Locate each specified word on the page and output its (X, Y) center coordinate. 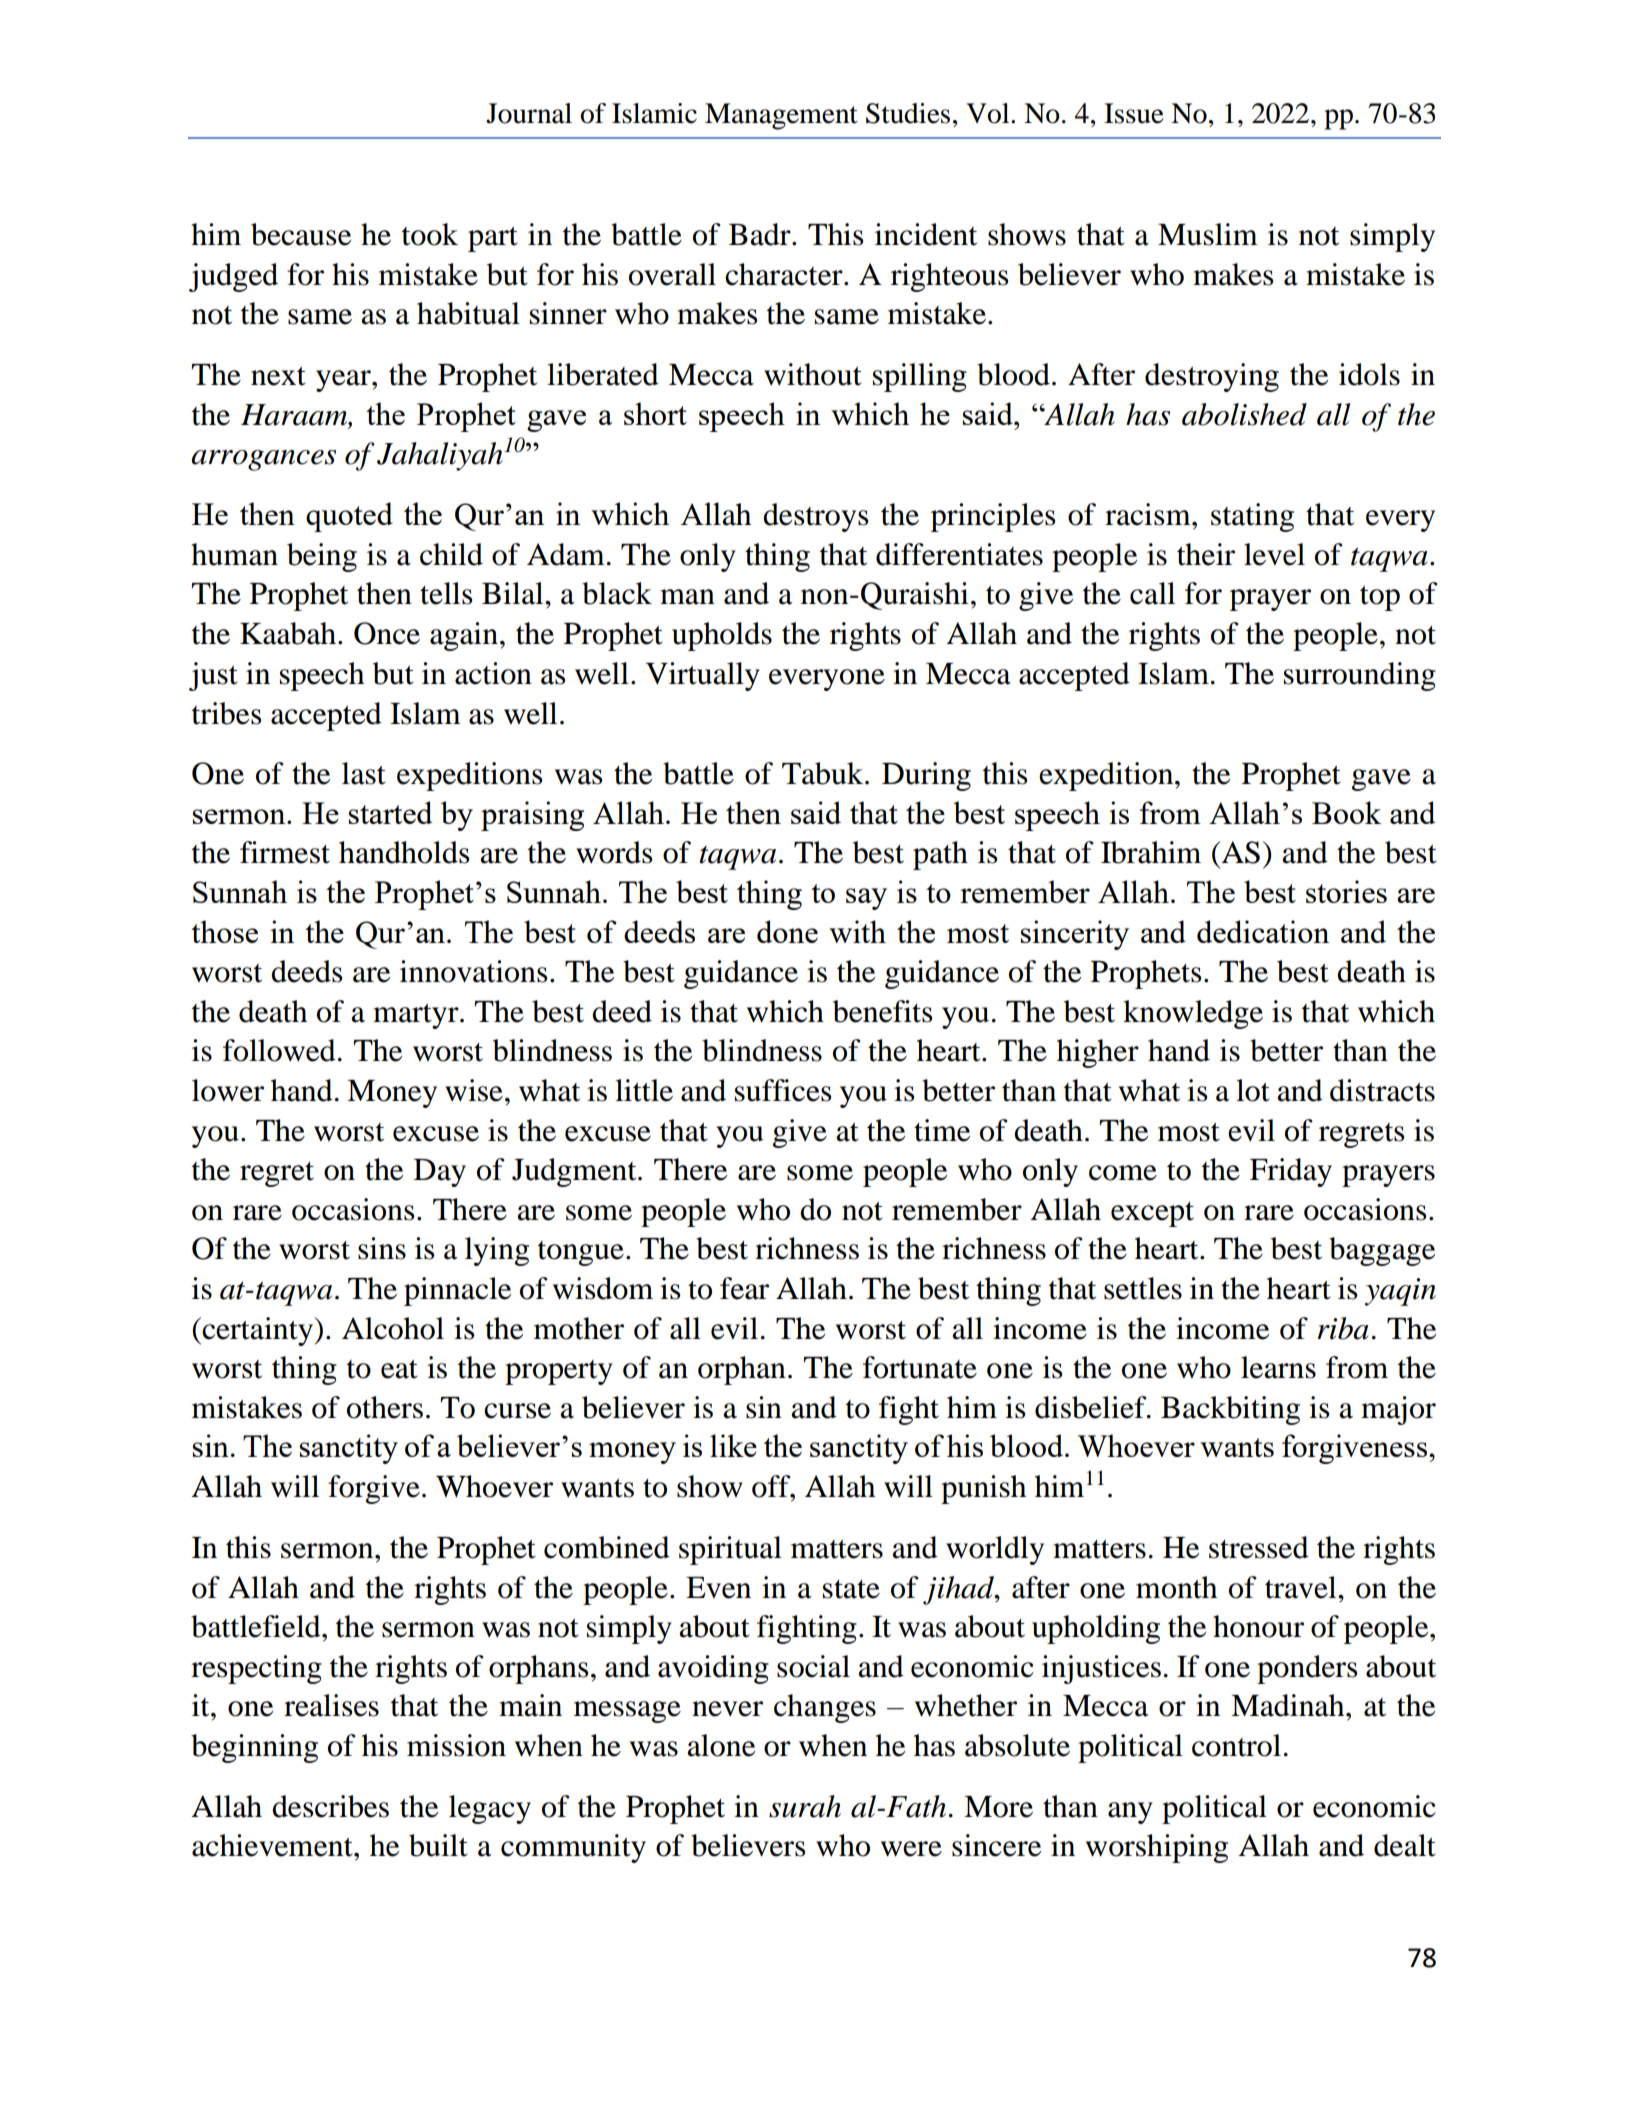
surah (805, 1806)
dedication (1263, 931)
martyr (417, 1016)
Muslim (1208, 234)
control (1236, 1745)
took (430, 234)
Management (781, 116)
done (787, 931)
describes (330, 1806)
